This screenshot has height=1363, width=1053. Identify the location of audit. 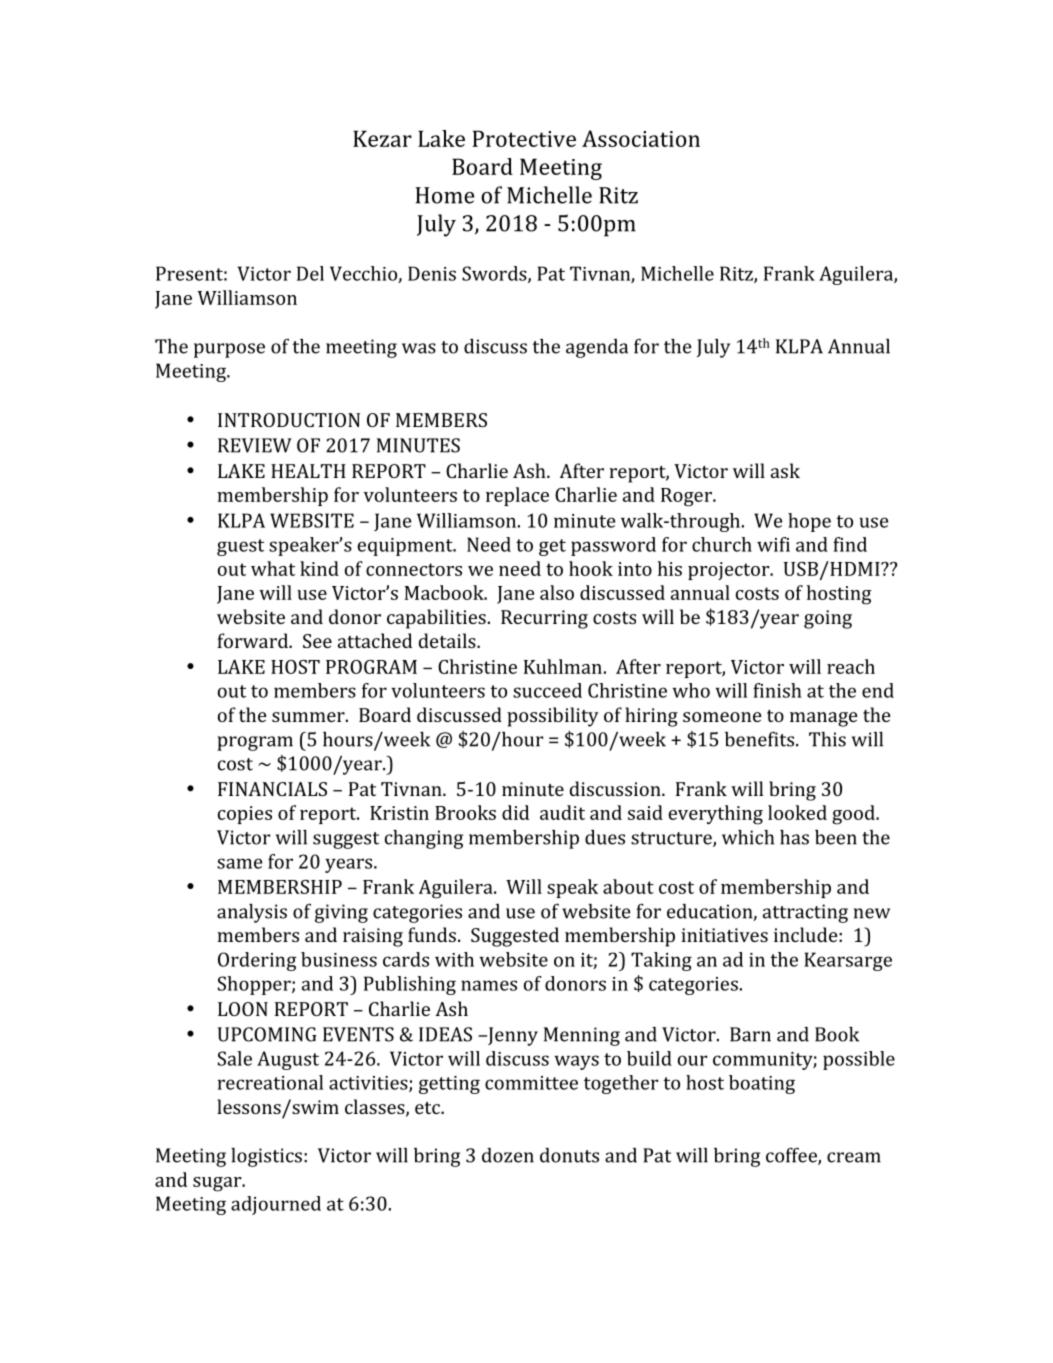
(562, 812).
